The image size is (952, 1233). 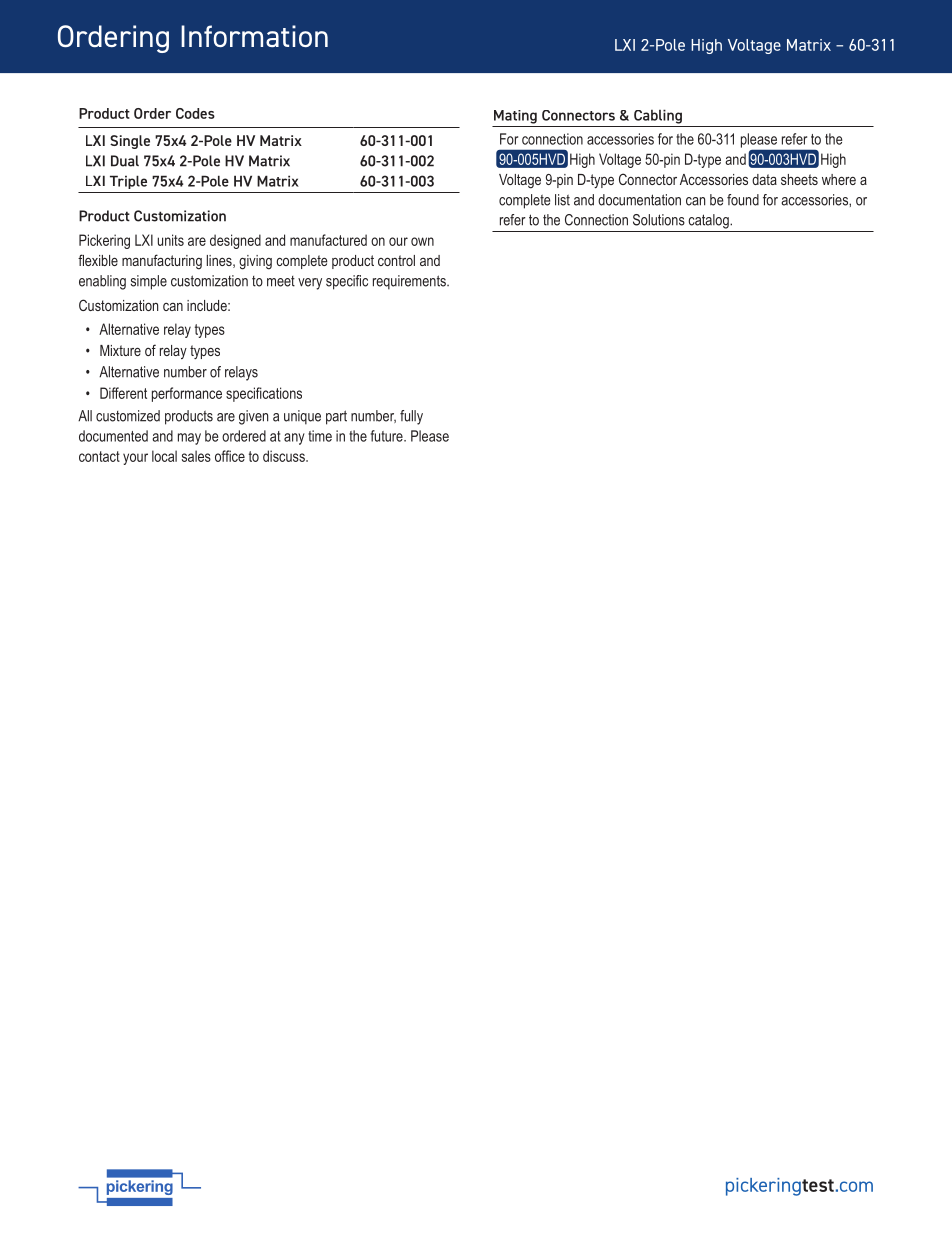 I want to click on units, so click(x=171, y=240).
